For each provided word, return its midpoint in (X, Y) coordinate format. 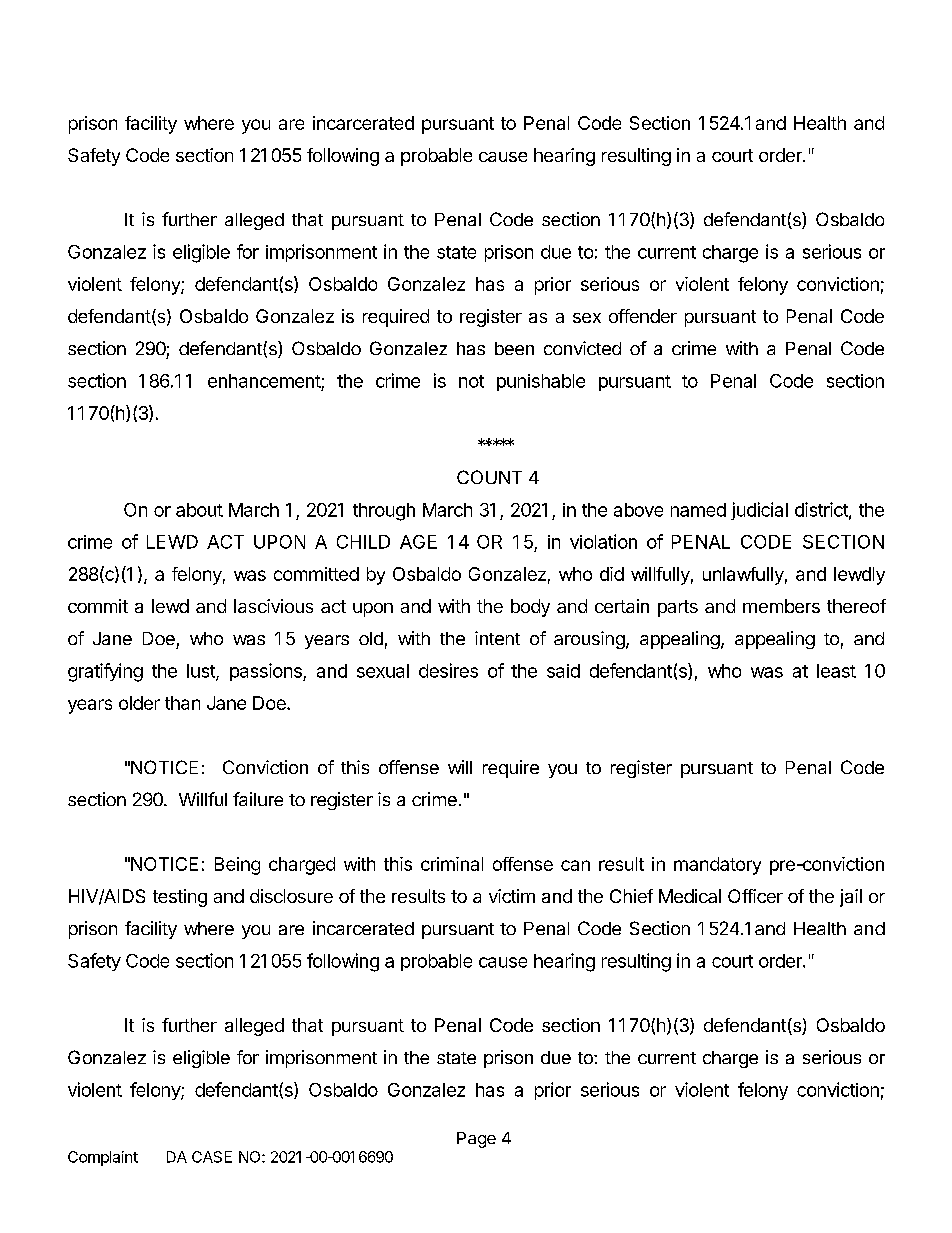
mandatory (717, 866)
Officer (755, 896)
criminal (452, 864)
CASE (212, 1157)
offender (643, 316)
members (781, 606)
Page (476, 1140)
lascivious (273, 606)
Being (237, 866)
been (514, 348)
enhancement (264, 381)
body (530, 608)
